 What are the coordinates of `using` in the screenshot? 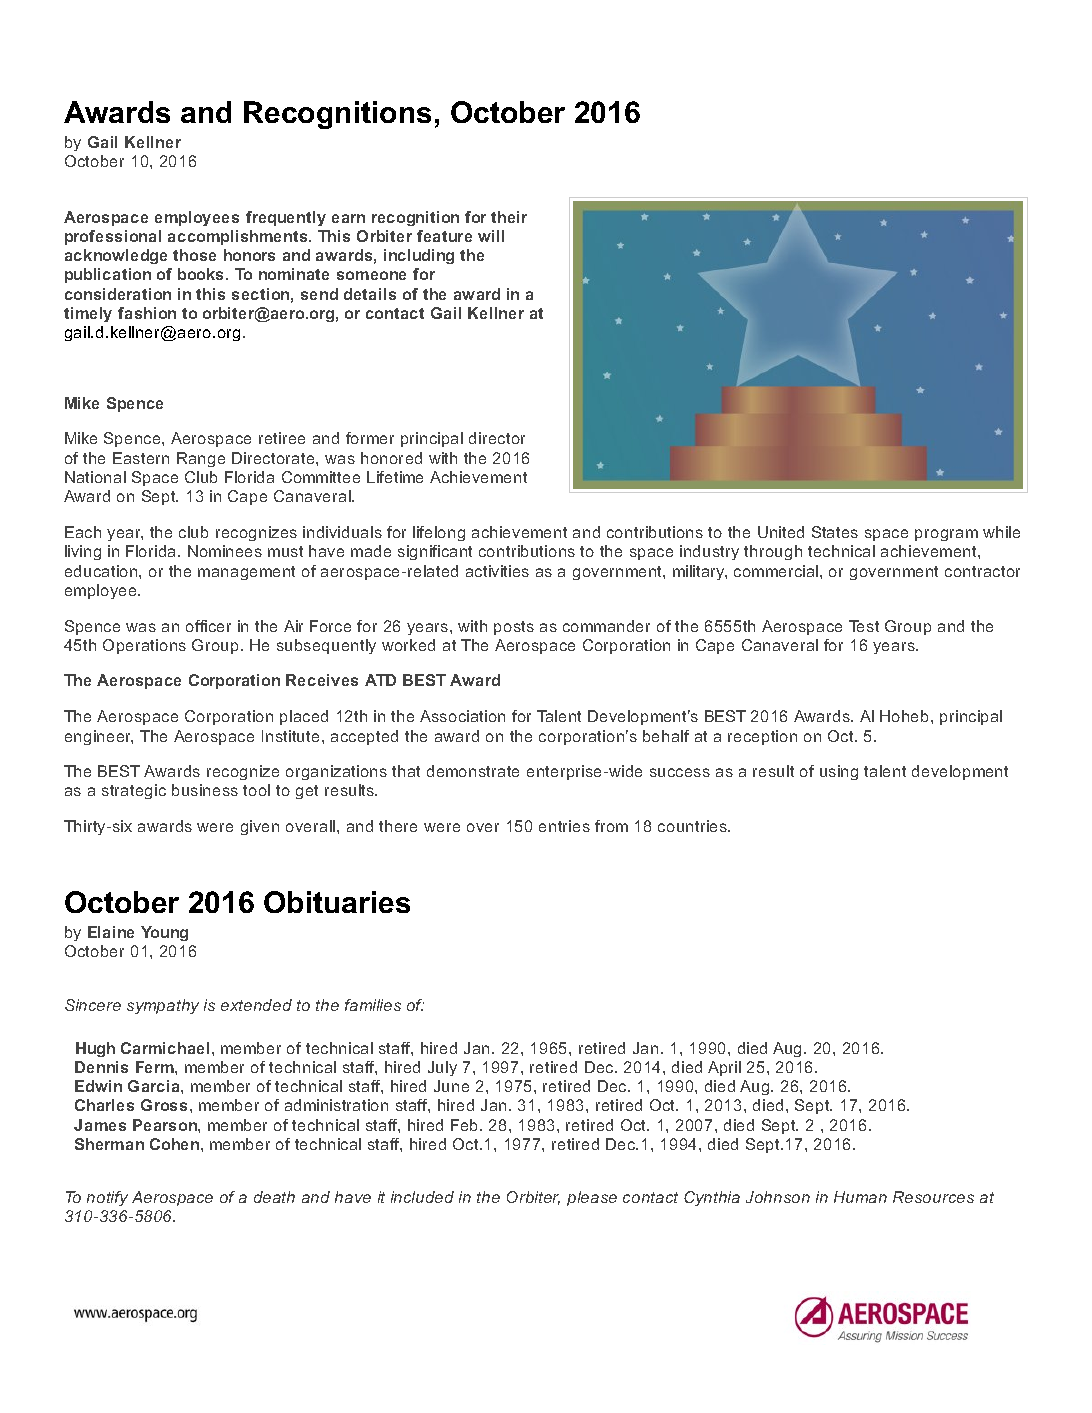 It's located at (839, 772).
